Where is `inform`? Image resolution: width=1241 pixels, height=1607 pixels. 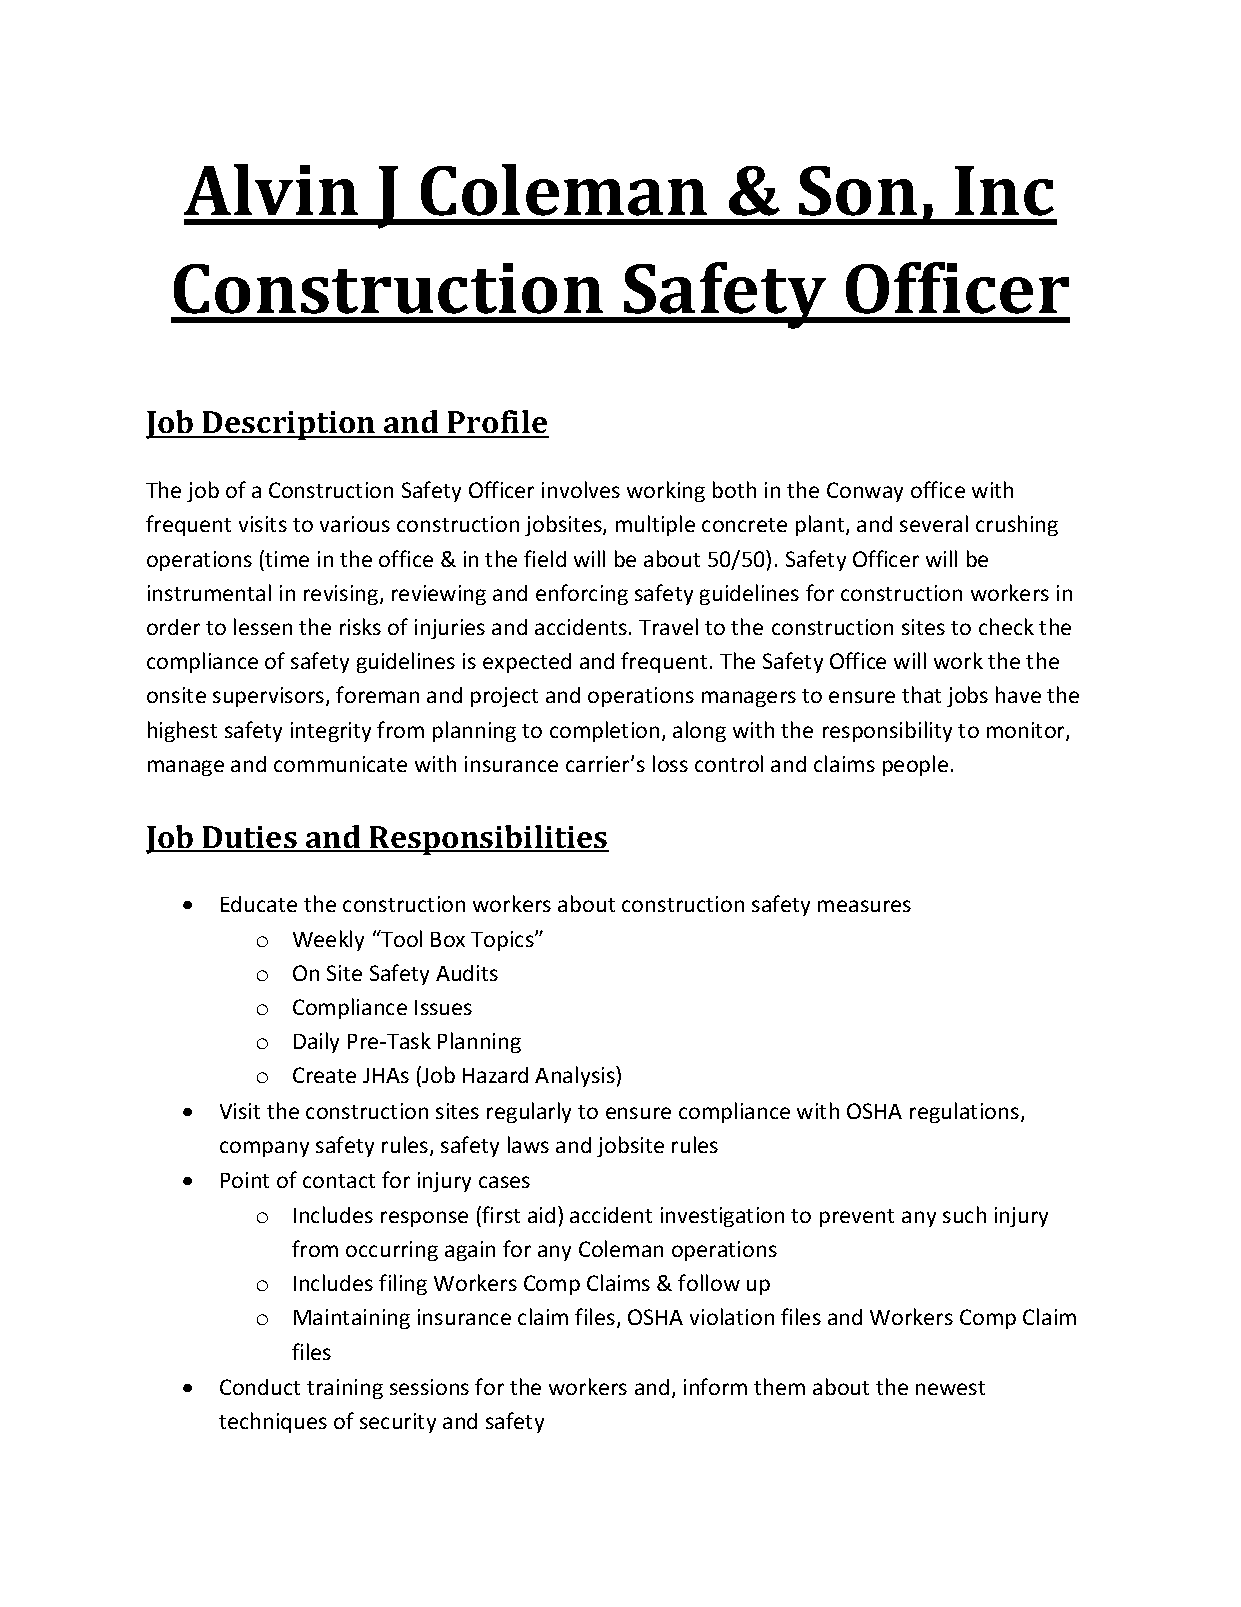
inform is located at coordinates (715, 1386).
